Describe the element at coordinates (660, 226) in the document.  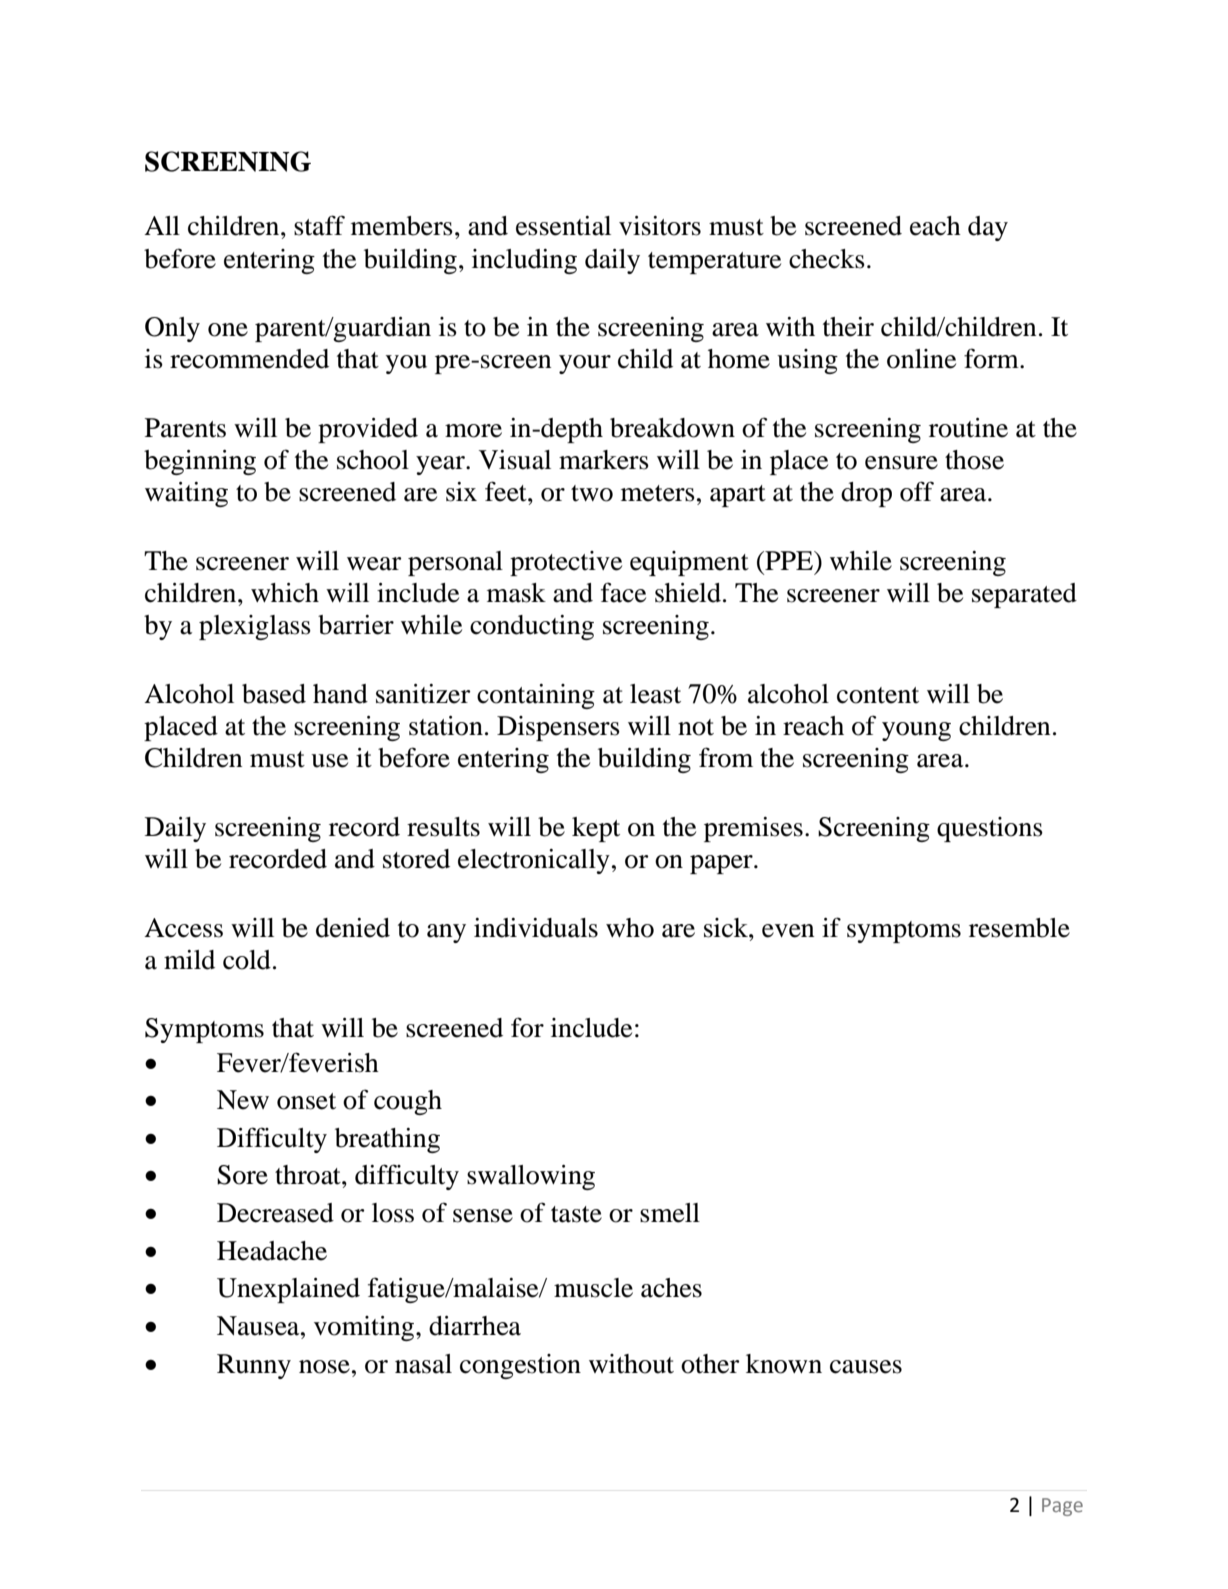
I see `visitors` at that location.
